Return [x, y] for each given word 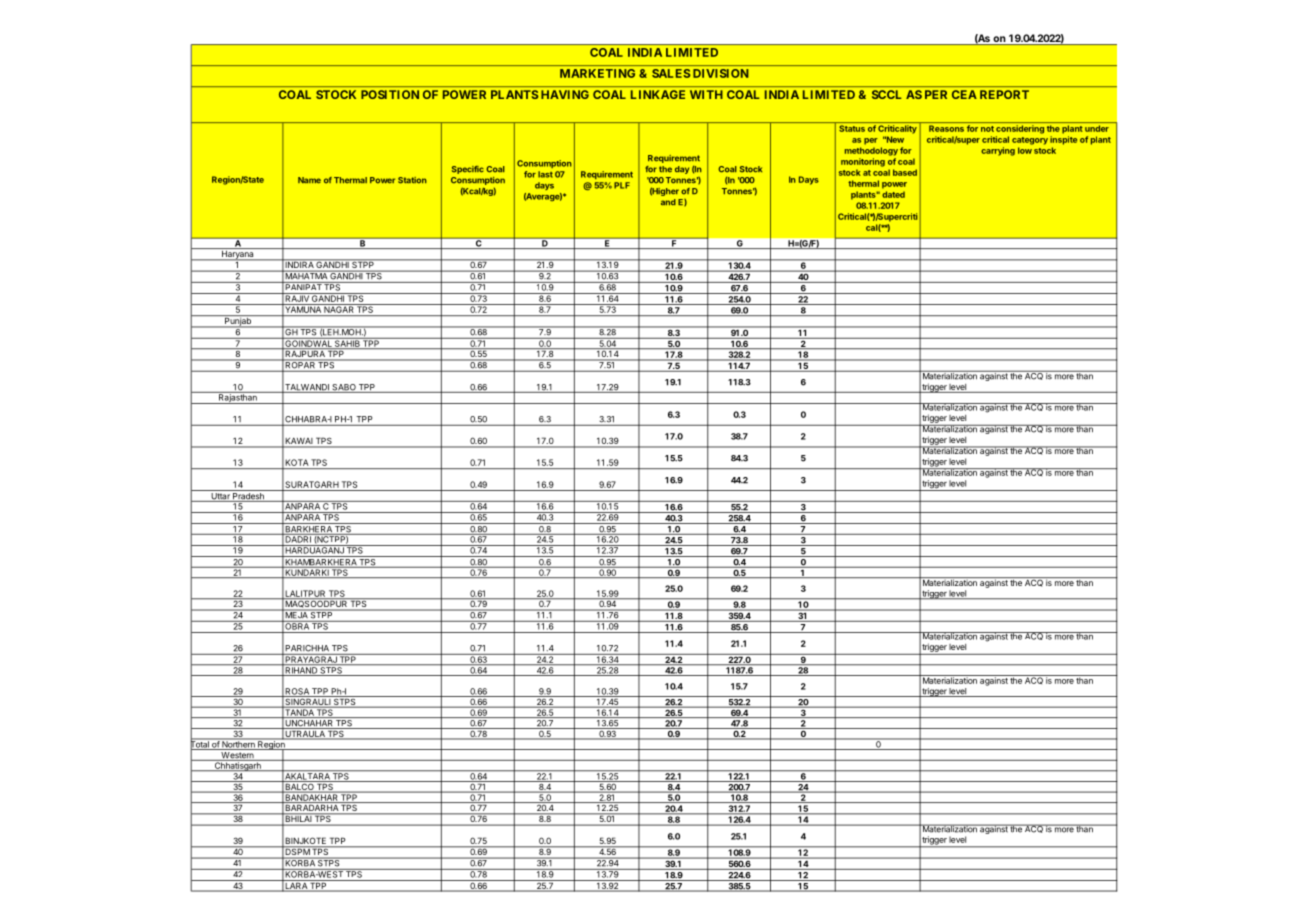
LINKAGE [658, 94]
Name [309, 180]
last [545, 174]
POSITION [390, 94]
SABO [344, 388]
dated [893, 194]
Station [412, 180]
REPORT [1004, 94]
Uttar [220, 497]
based [905, 172]
